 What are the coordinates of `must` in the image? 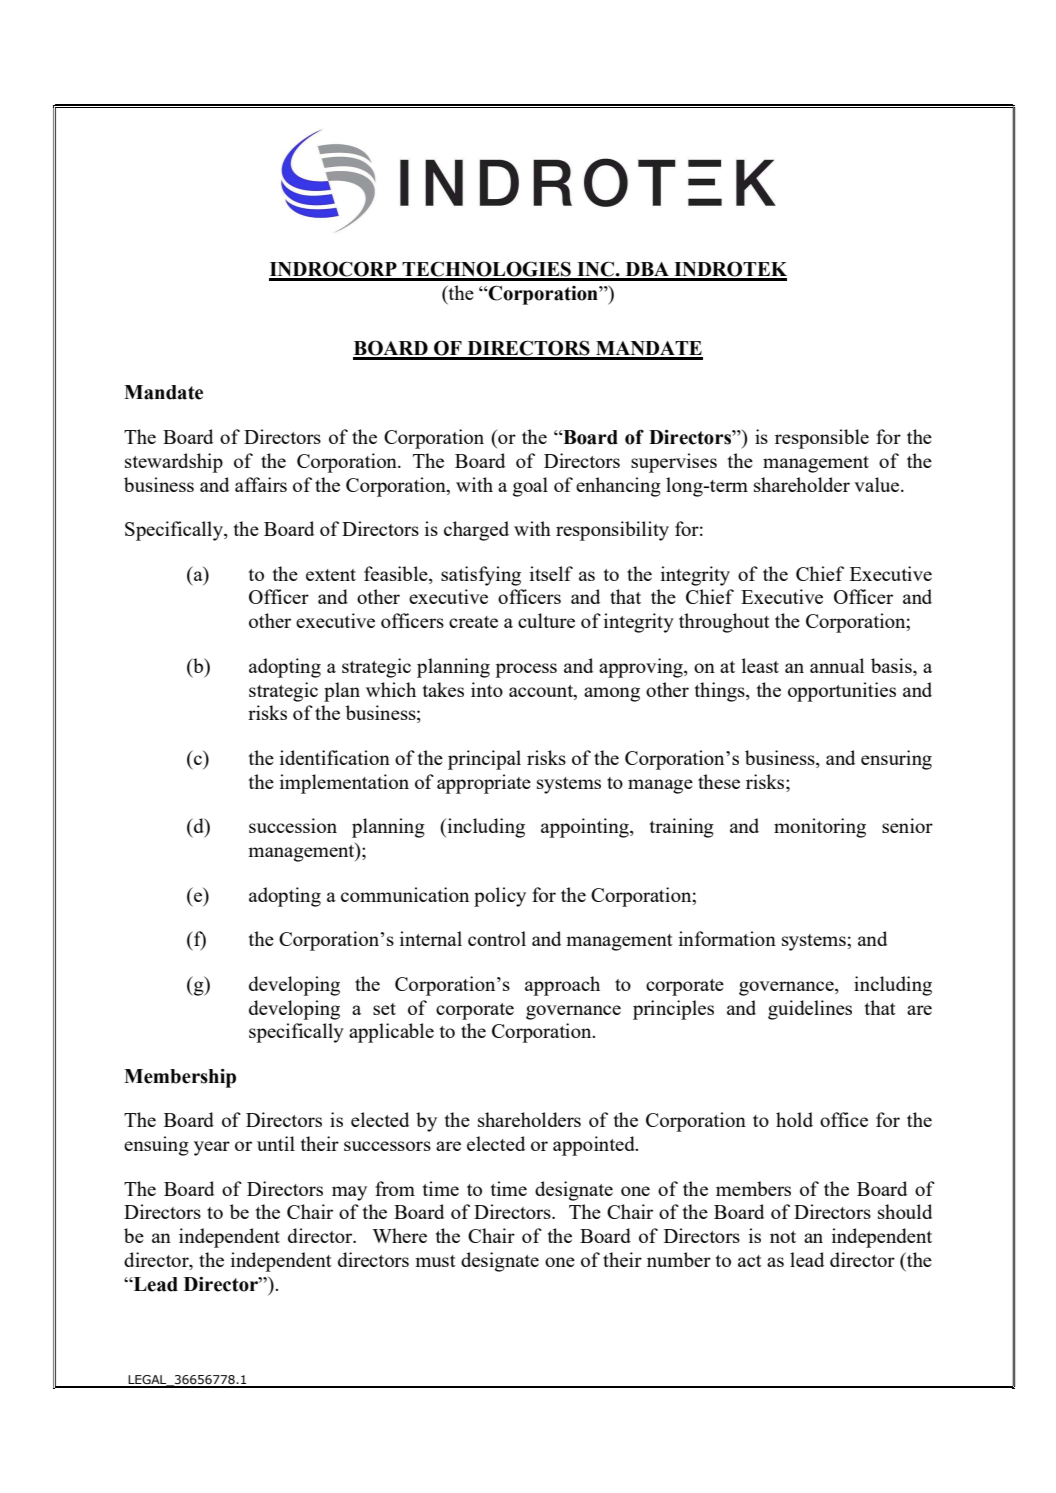 It's located at (435, 1261).
